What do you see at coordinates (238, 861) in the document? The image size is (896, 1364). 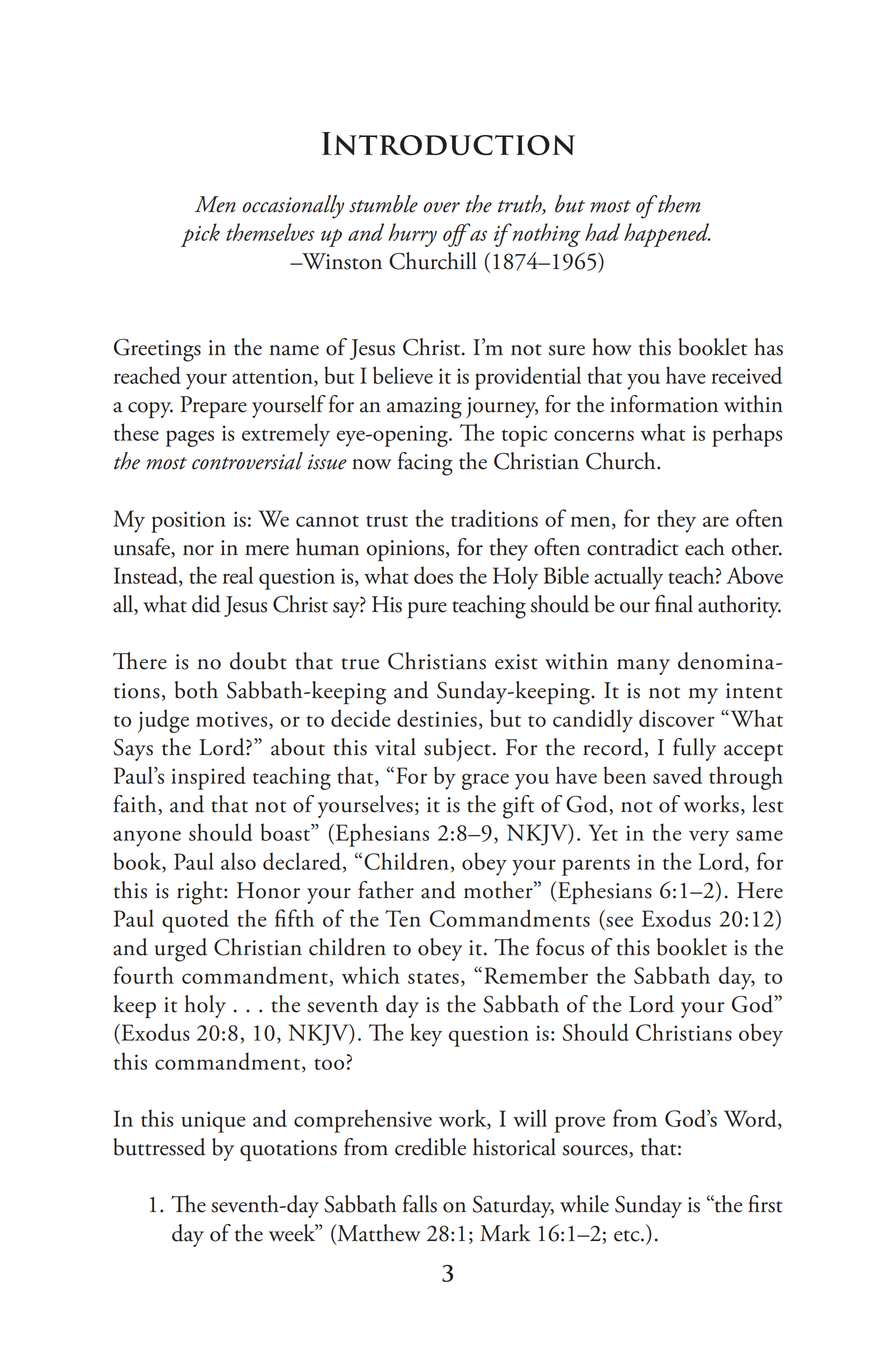 I see `also` at bounding box center [238, 861].
